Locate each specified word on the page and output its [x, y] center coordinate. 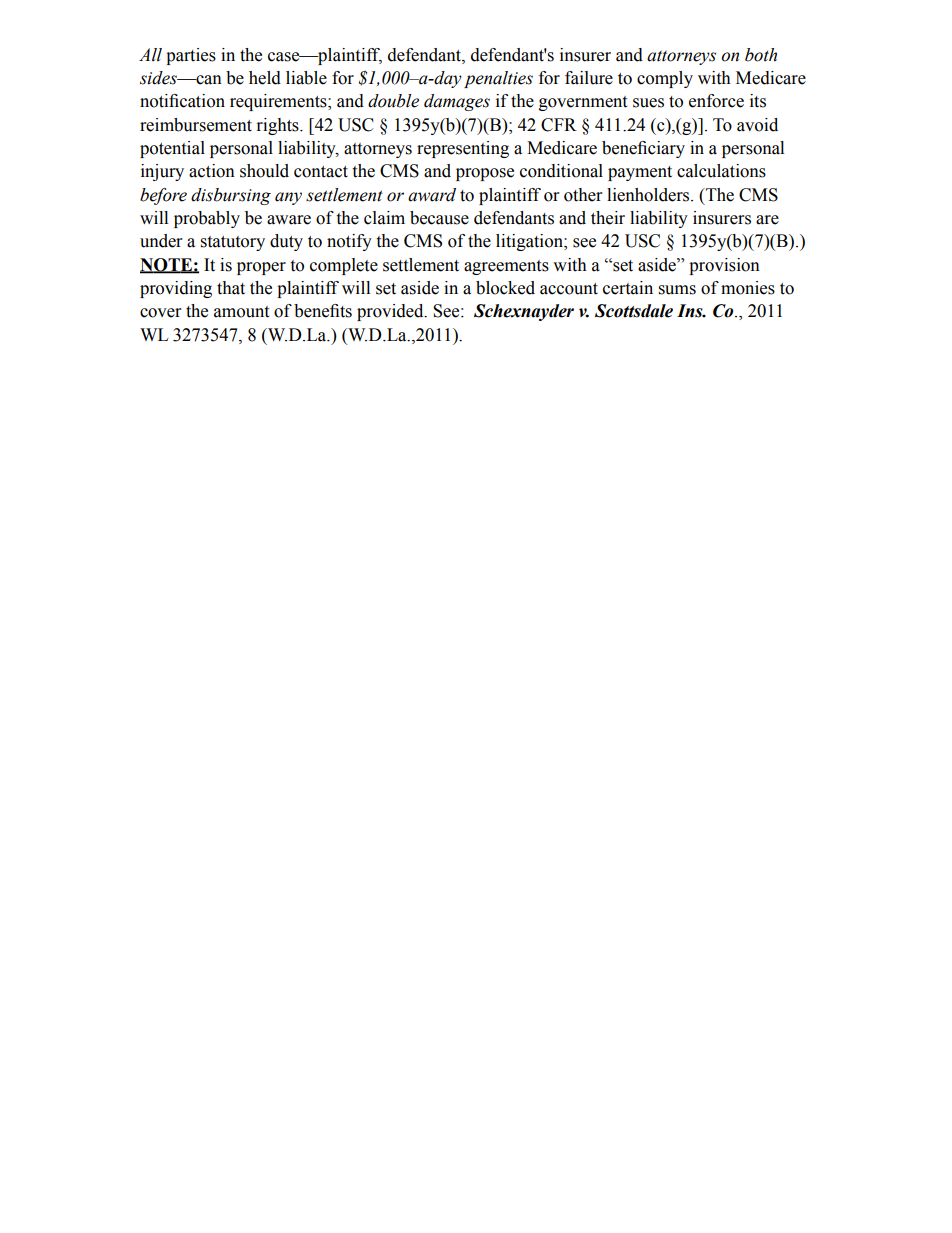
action [212, 171]
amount [241, 312]
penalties [498, 79]
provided [391, 312]
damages [457, 102]
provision [724, 266]
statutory [233, 243]
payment [640, 173]
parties [191, 56]
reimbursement [196, 125]
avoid [757, 125]
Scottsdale [634, 311]
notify [349, 242]
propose [485, 174]
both [761, 55]
